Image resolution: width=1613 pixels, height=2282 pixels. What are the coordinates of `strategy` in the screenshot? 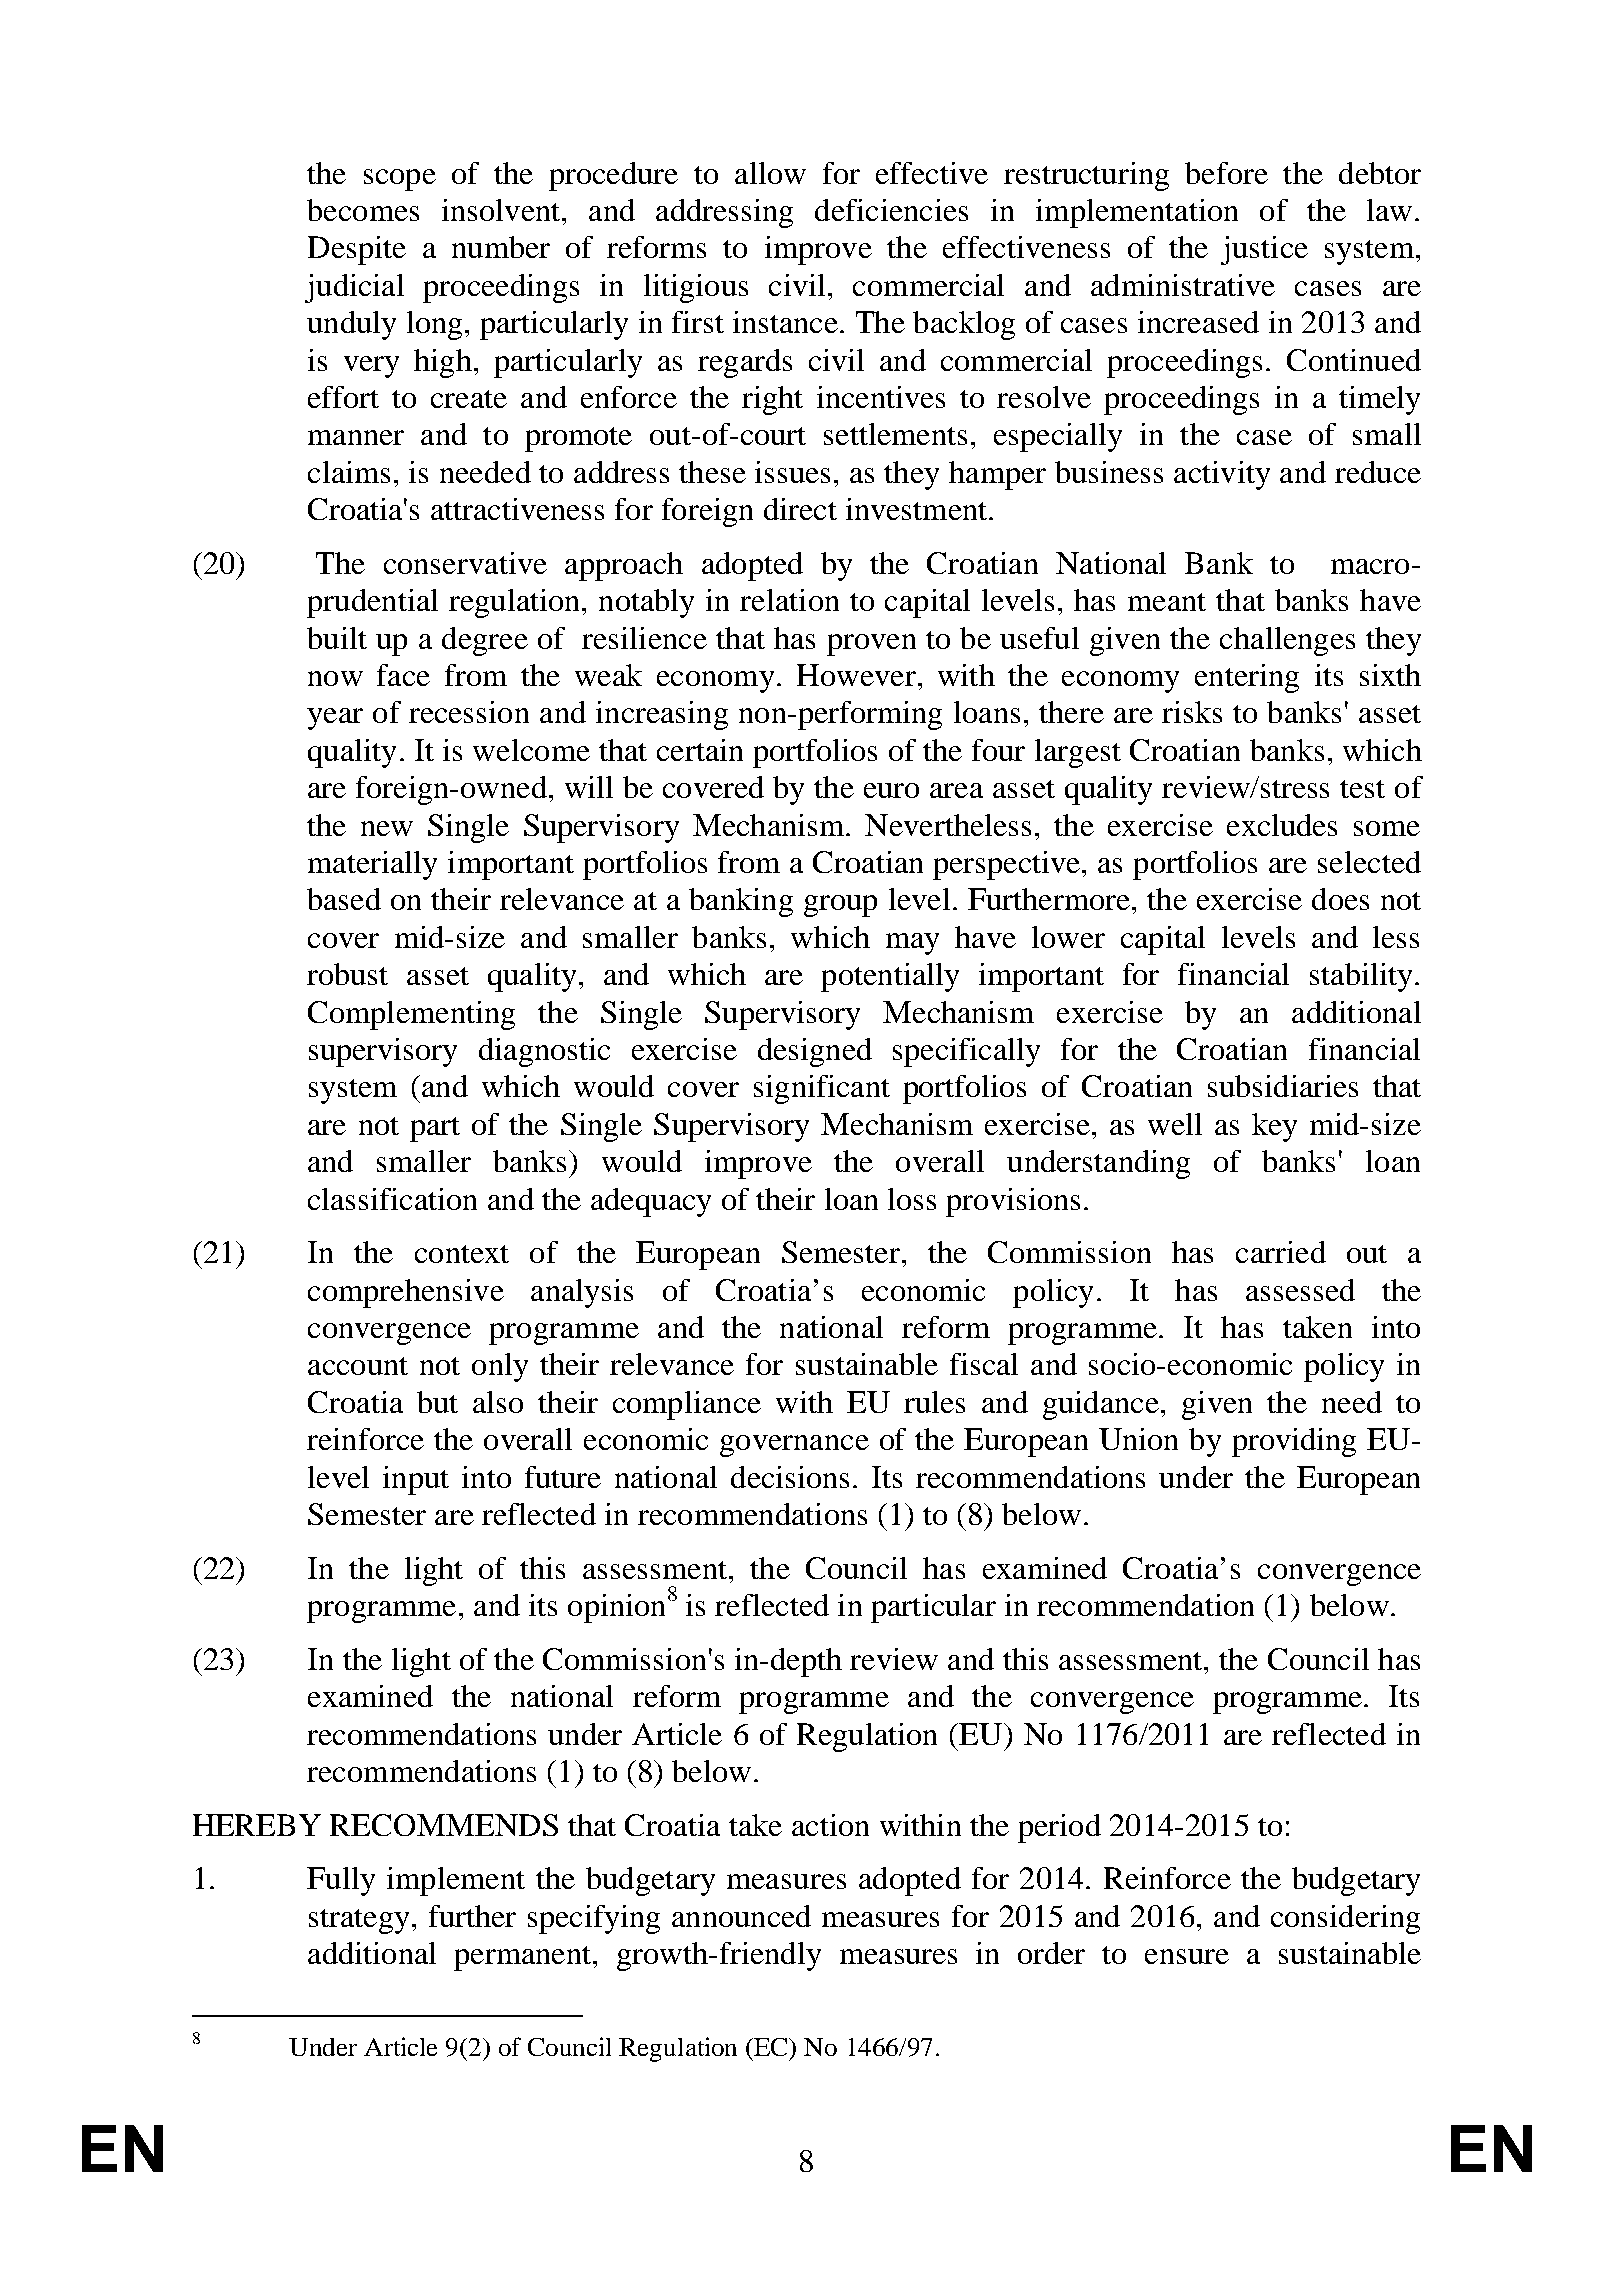 It's located at (359, 1921).
